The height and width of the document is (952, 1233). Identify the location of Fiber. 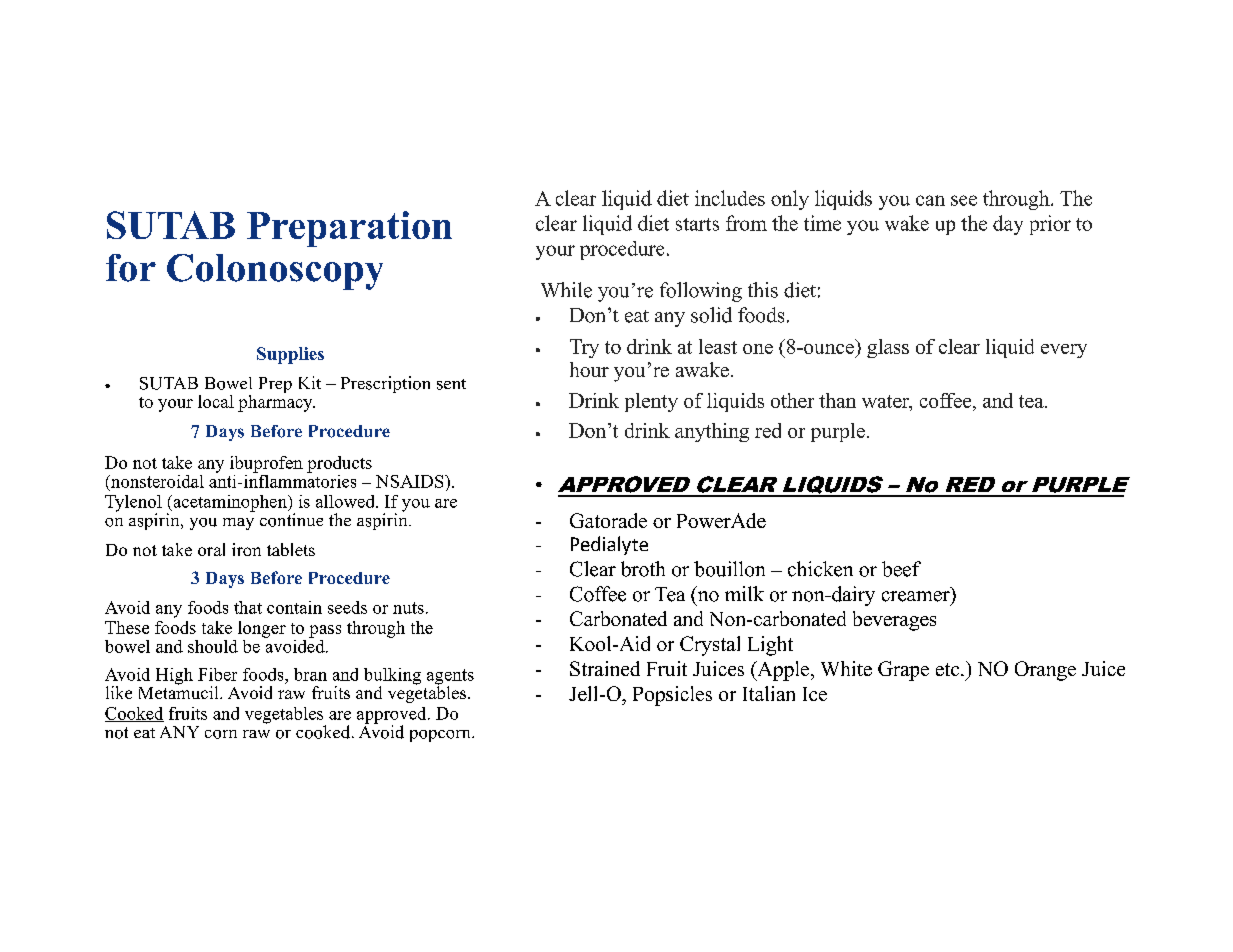
(217, 674).
